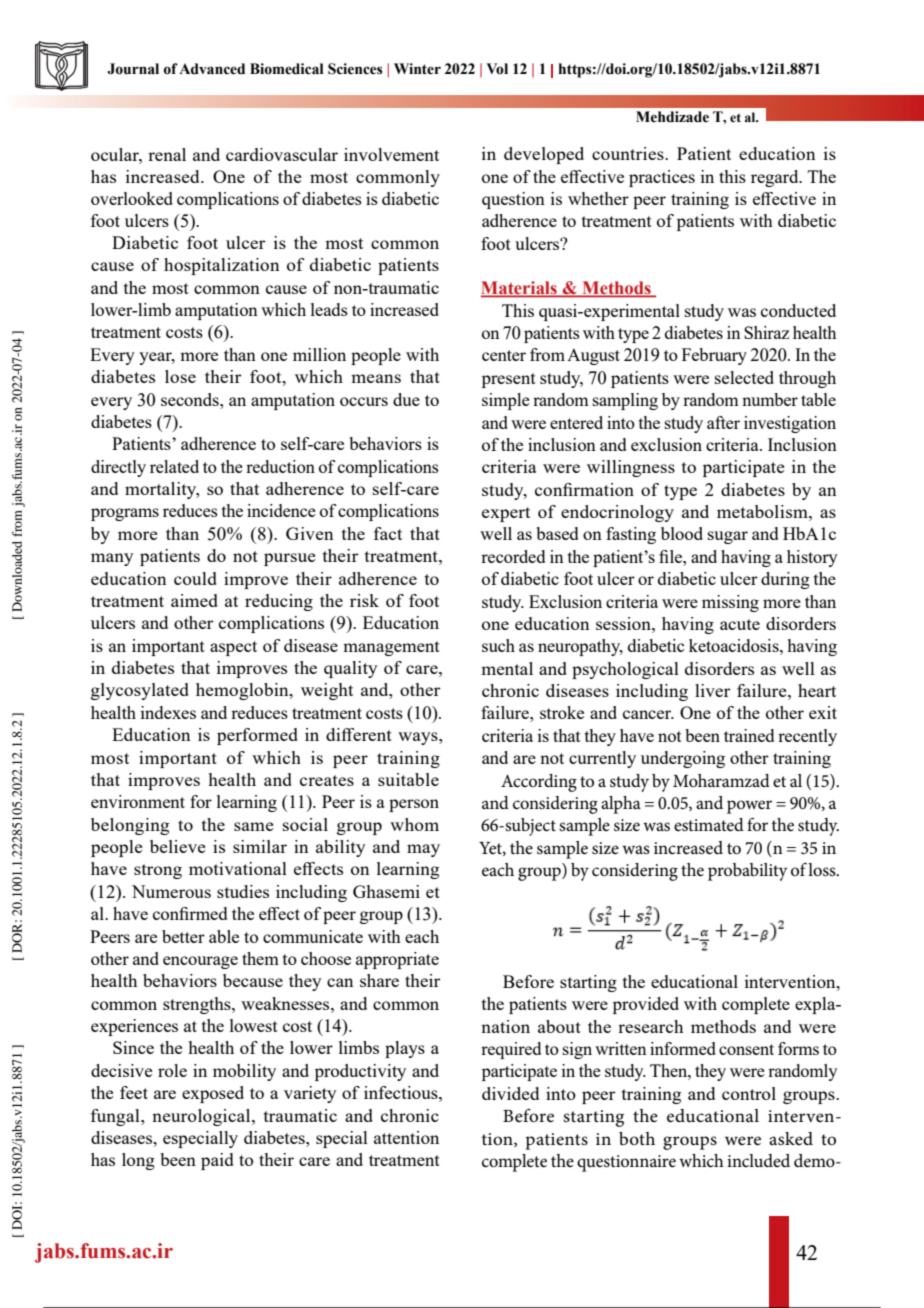 This screenshot has height=1308, width=924. Describe the element at coordinates (510, 1093) in the screenshot. I see `divided` at that location.
